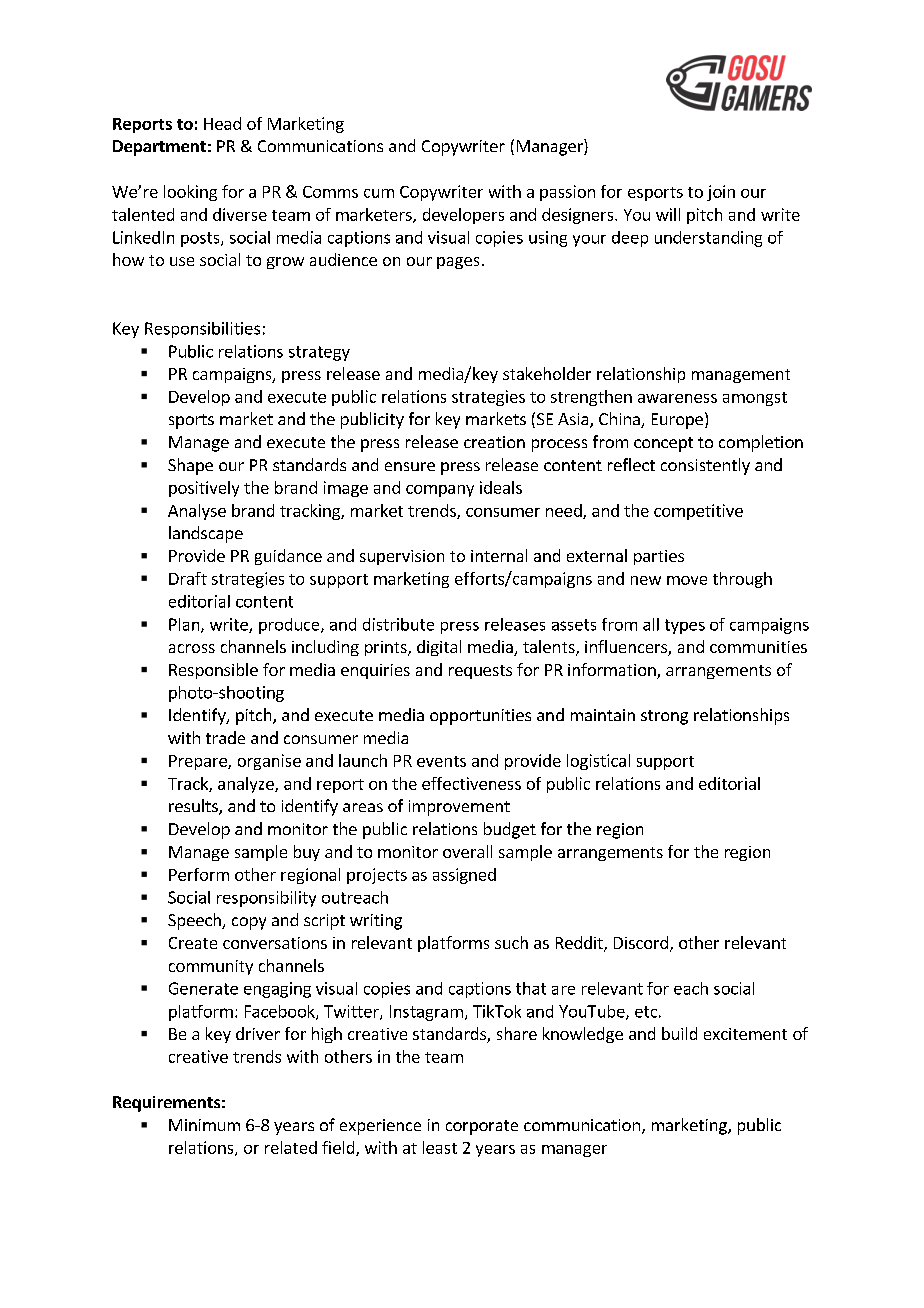  Describe the element at coordinates (204, 1125) in the document. I see `Minimum` at that location.
